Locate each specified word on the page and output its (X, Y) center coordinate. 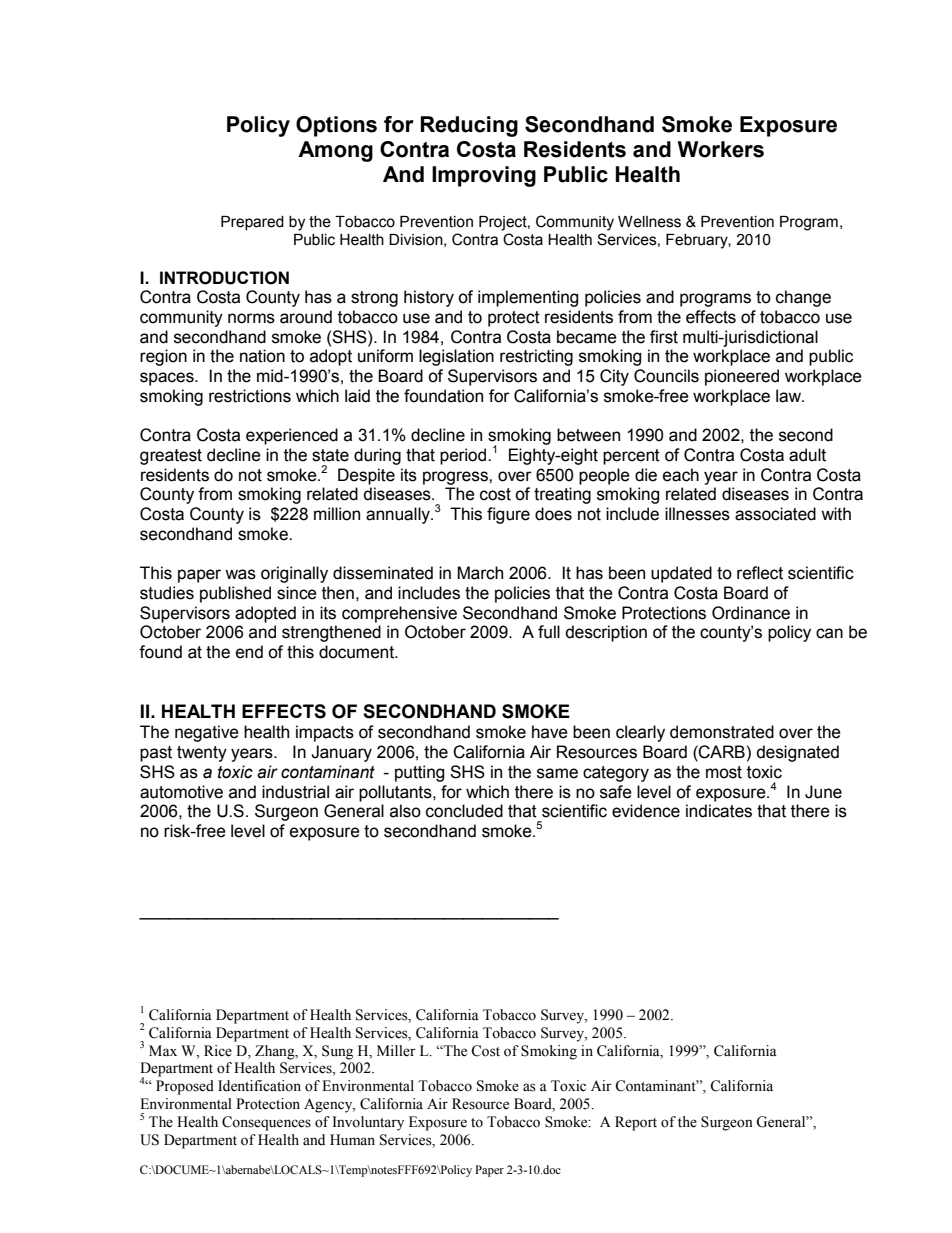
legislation (456, 357)
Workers (720, 149)
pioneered (742, 377)
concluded (464, 811)
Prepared (252, 223)
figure (508, 515)
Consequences (266, 1123)
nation (262, 356)
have (550, 732)
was (240, 574)
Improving (484, 176)
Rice (218, 1051)
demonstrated (722, 732)
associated (775, 514)
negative (207, 733)
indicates (719, 811)
